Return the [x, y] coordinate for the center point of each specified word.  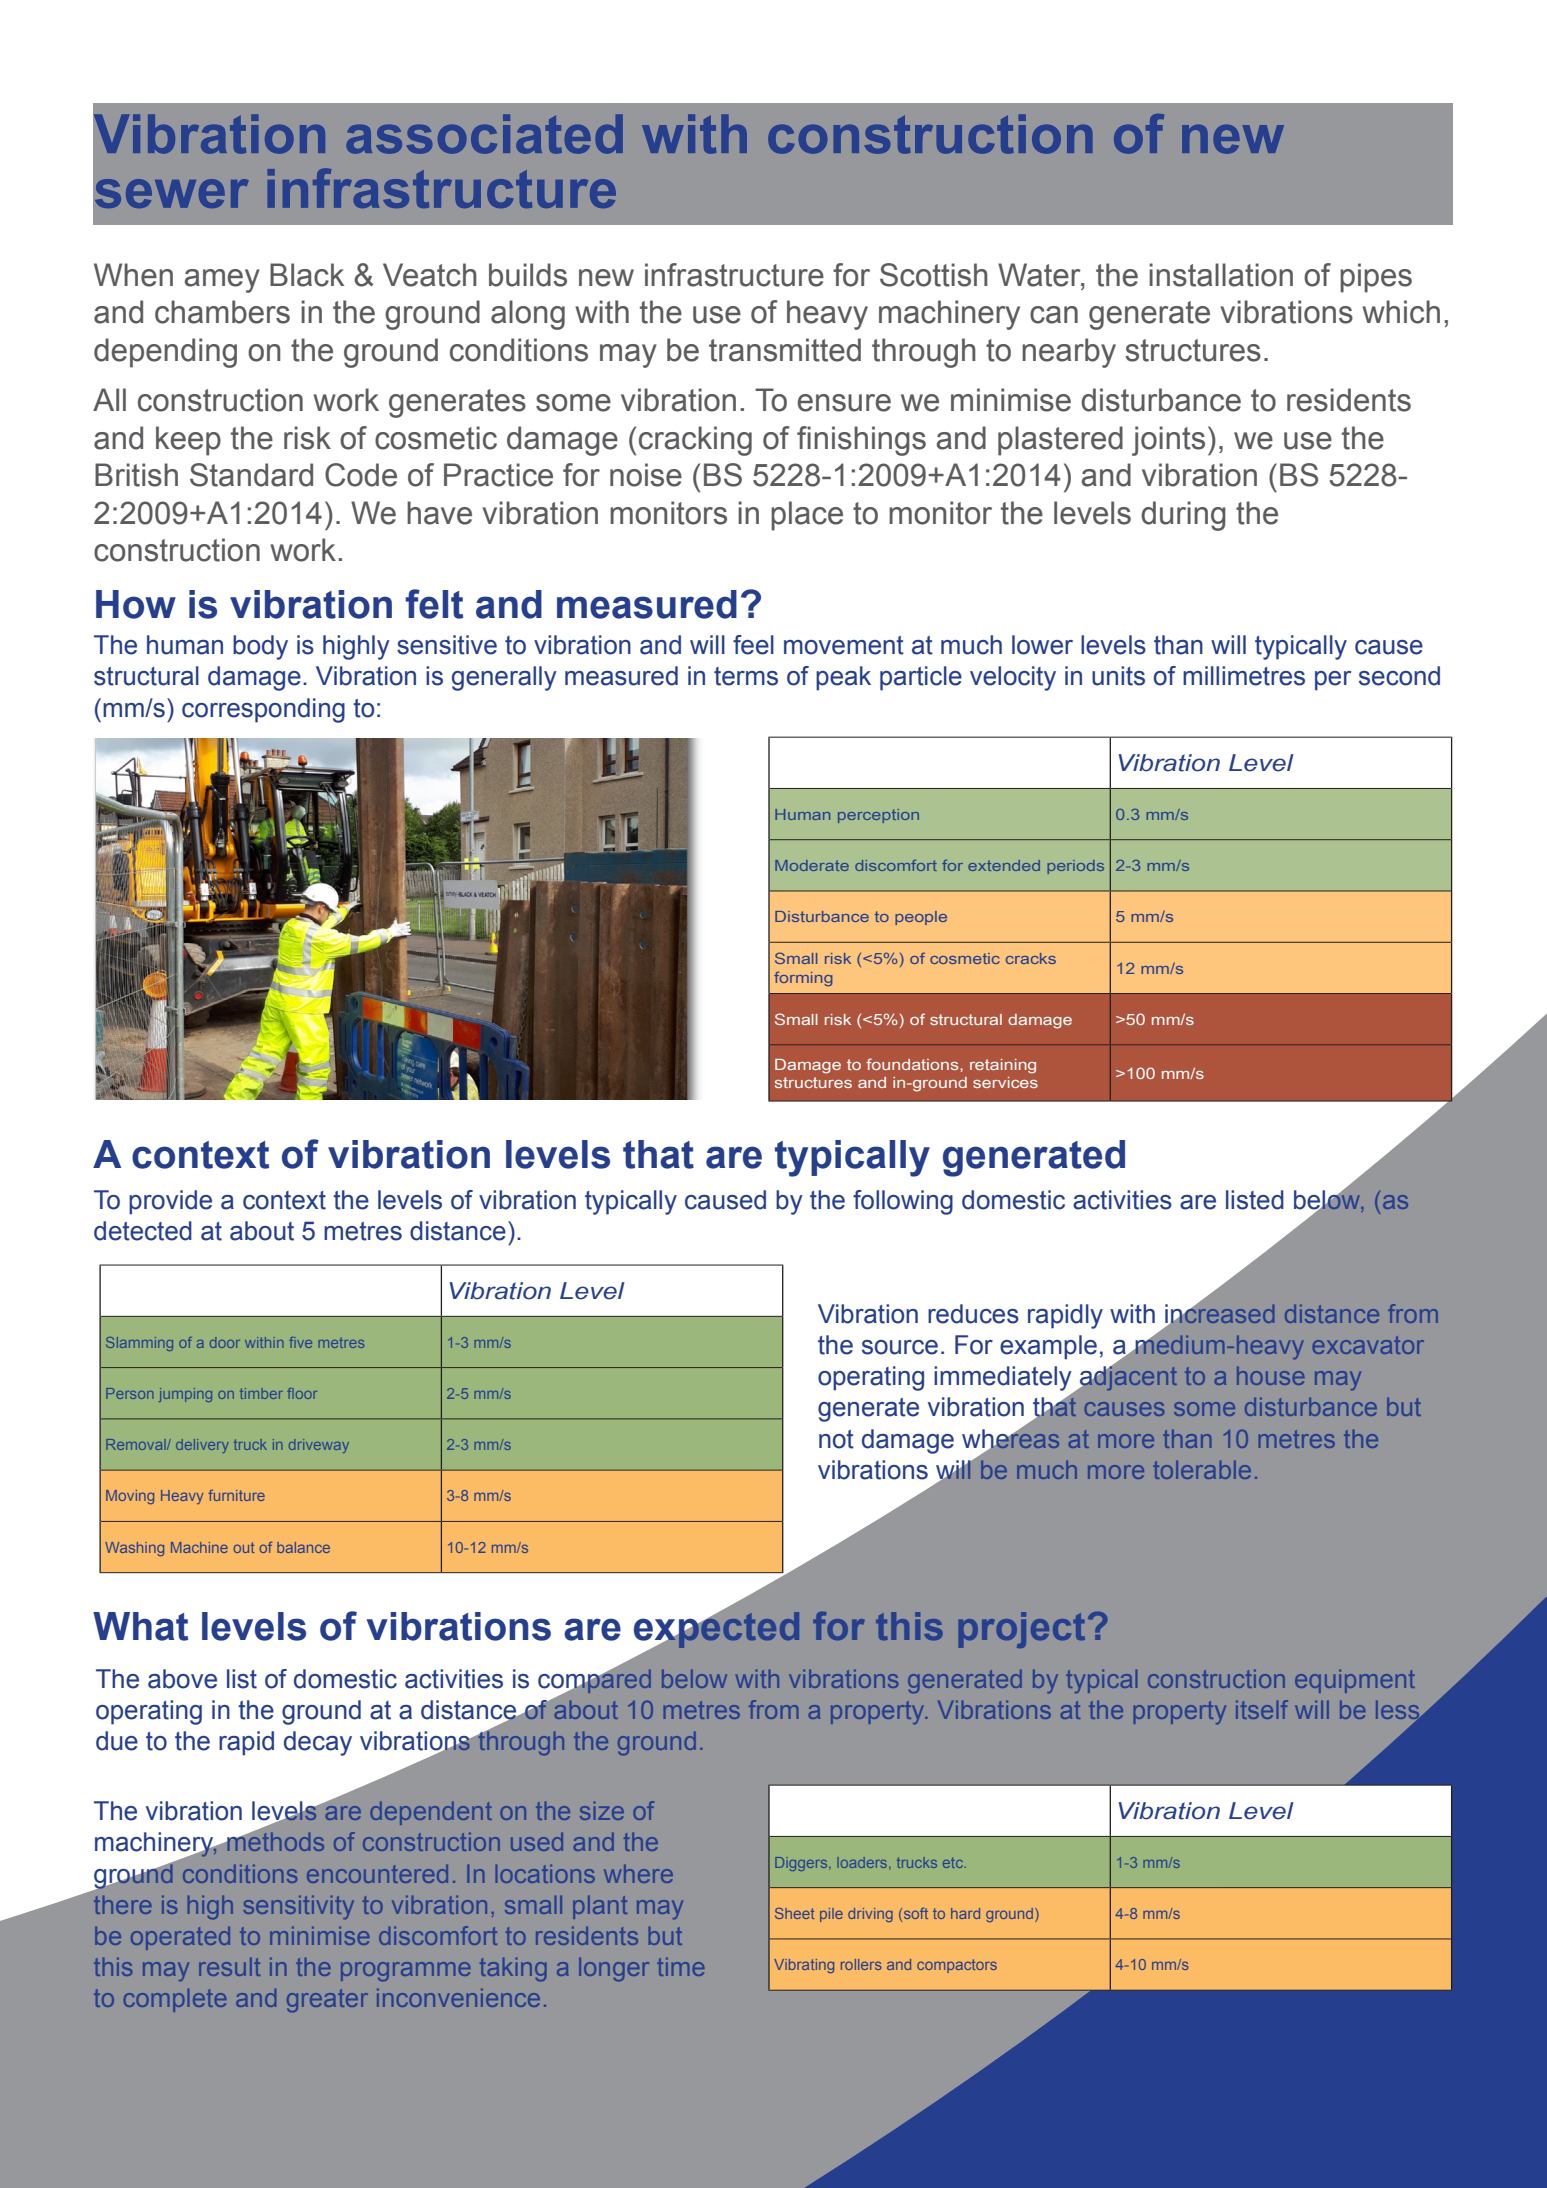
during [1183, 516]
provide [170, 1202]
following [903, 1202]
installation [1221, 275]
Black [307, 275]
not [836, 1439]
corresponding [263, 710]
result [229, 1966]
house [1271, 1375]
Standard [251, 475]
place [807, 516]
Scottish [934, 275]
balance [303, 1547]
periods [1075, 867]
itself [1262, 1709]
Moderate [812, 865]
